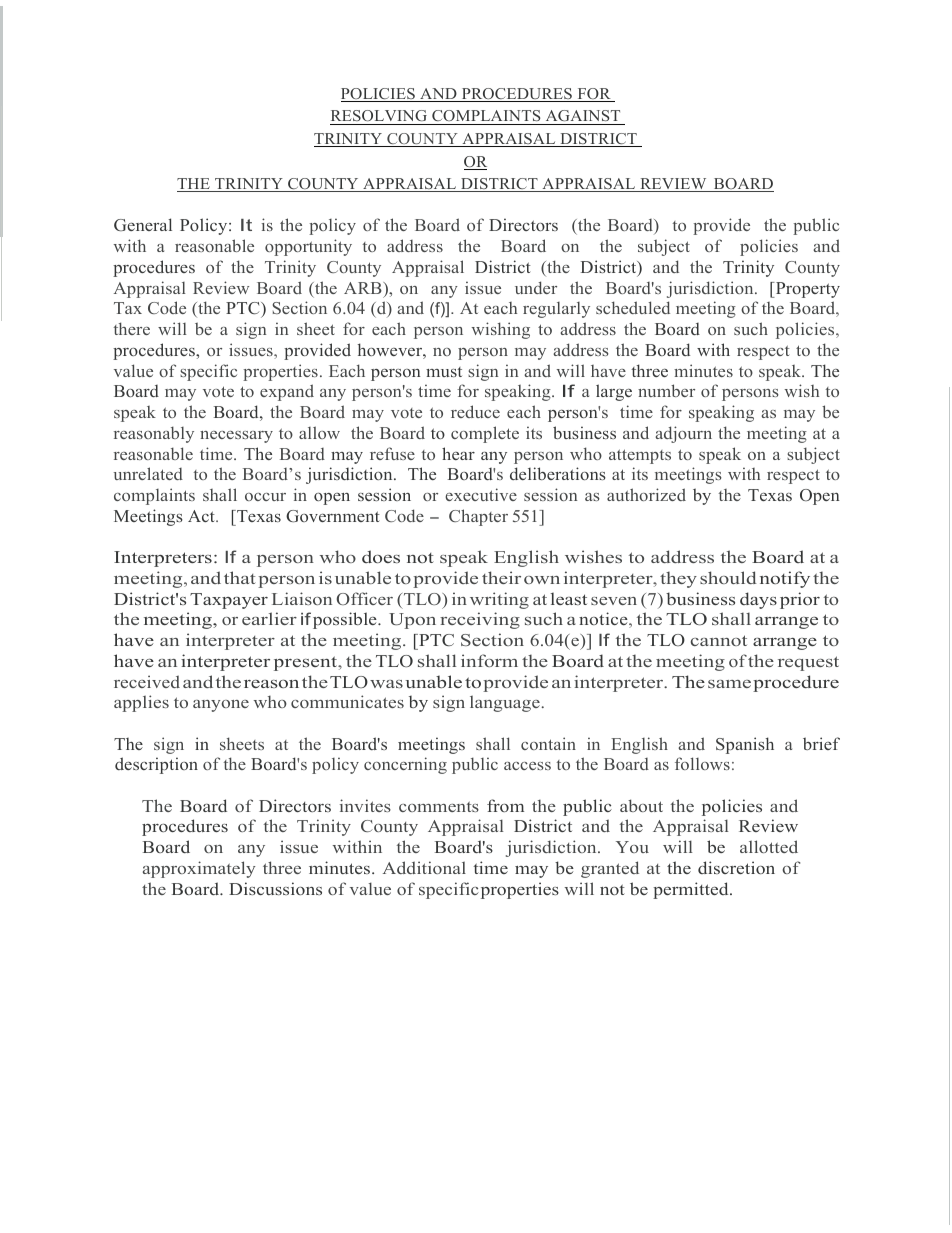  What do you see at coordinates (806, 290) in the screenshot?
I see `Property` at bounding box center [806, 290].
